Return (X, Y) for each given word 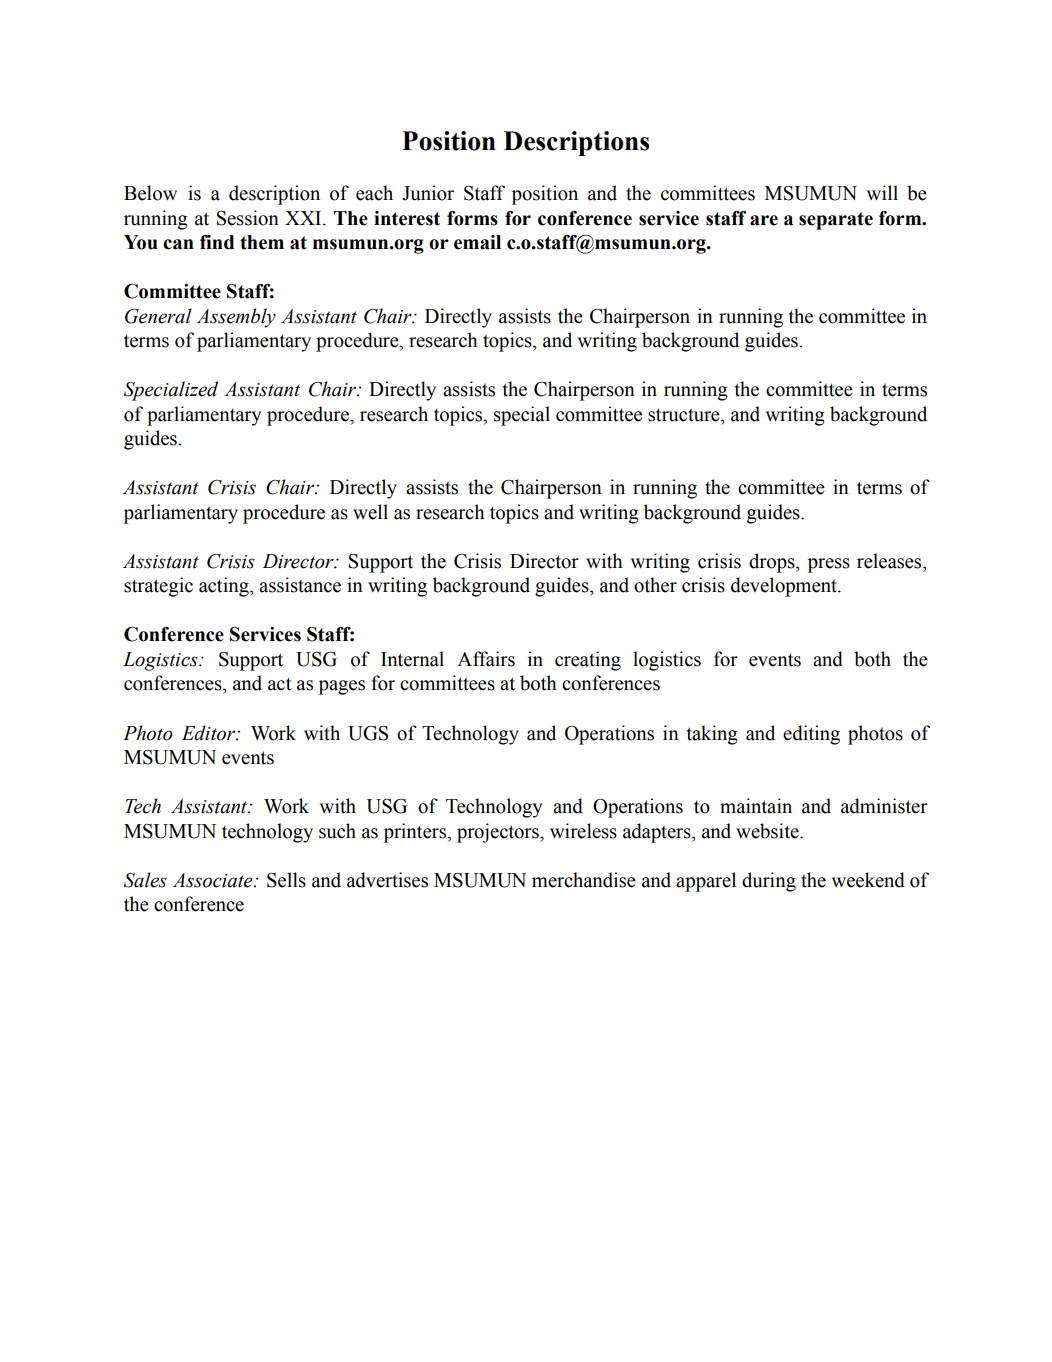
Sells (286, 880)
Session (248, 218)
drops (773, 563)
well (370, 512)
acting (225, 587)
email (477, 242)
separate (836, 221)
